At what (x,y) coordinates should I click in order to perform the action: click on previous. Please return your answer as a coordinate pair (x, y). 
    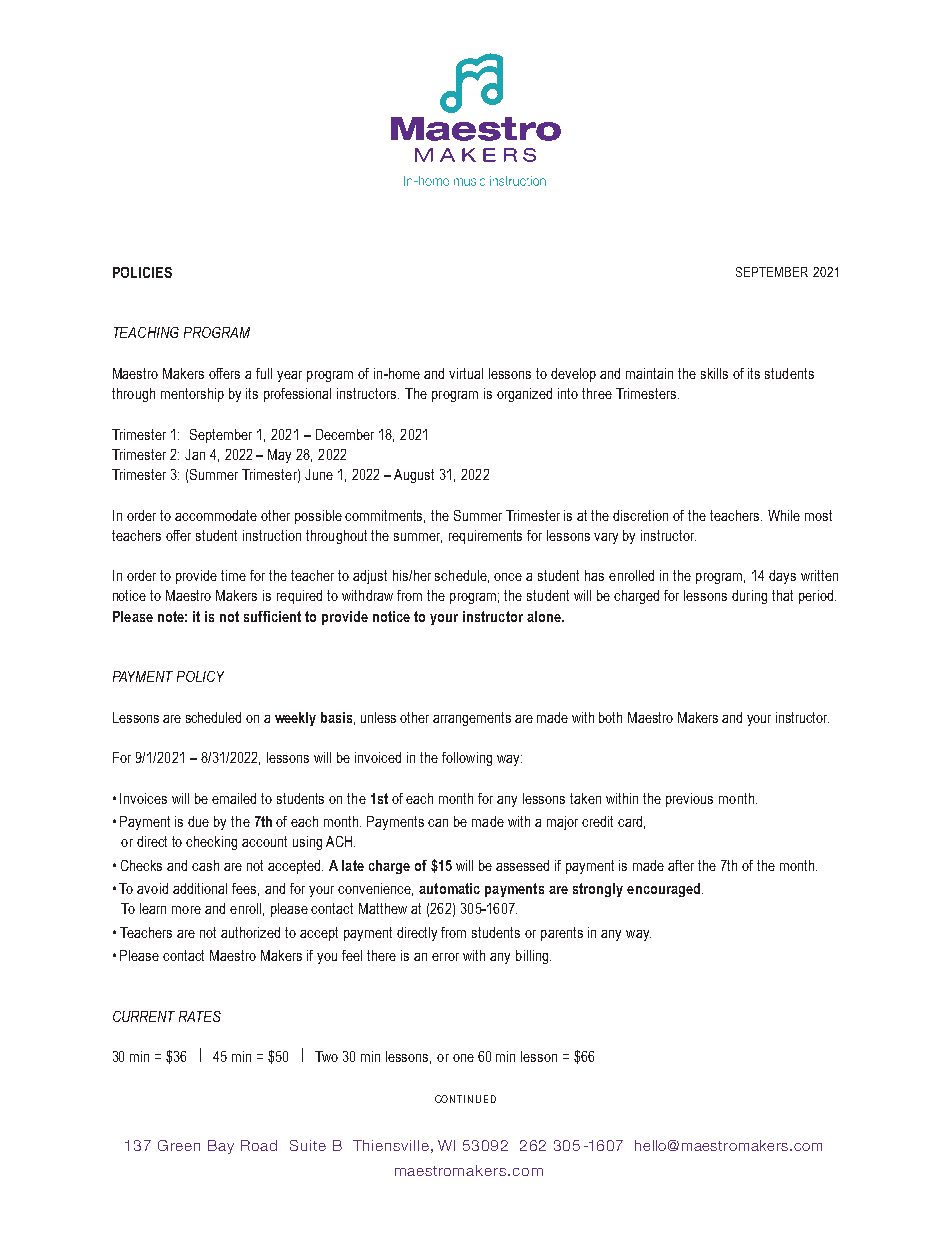
    Looking at the image, I should click on (689, 800).
